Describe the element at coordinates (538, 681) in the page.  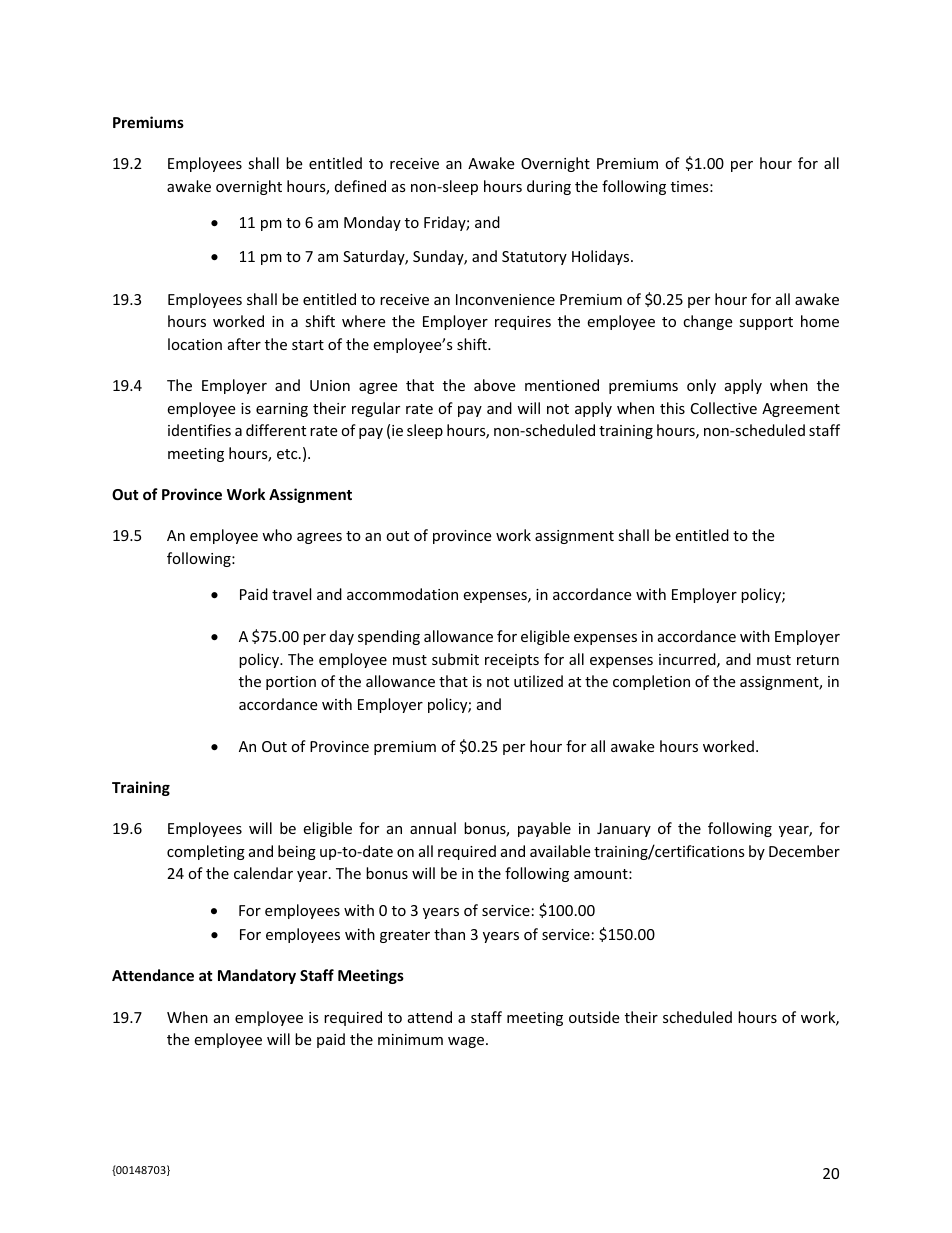
I see `utilized` at that location.
